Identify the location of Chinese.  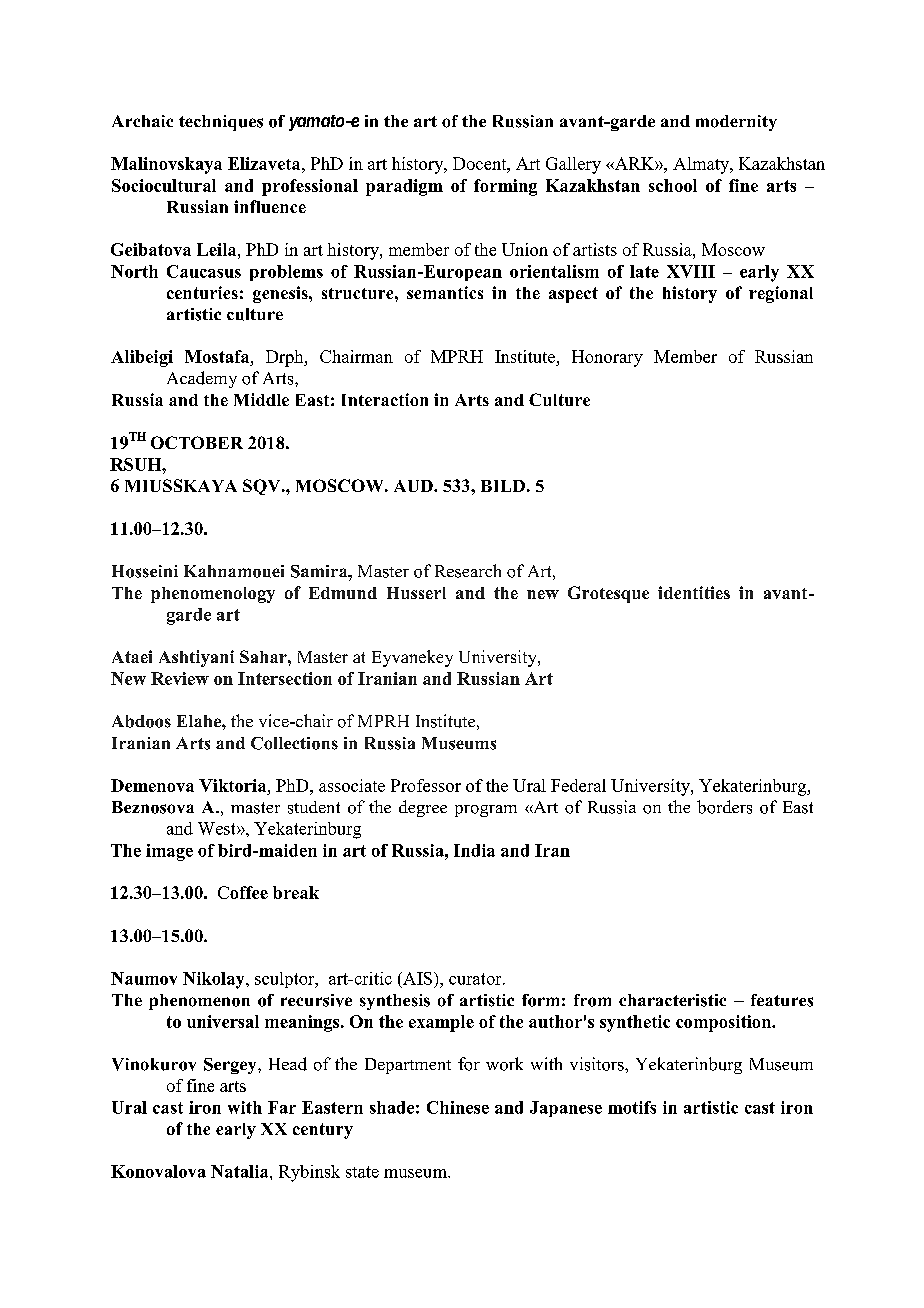
(458, 1107).
